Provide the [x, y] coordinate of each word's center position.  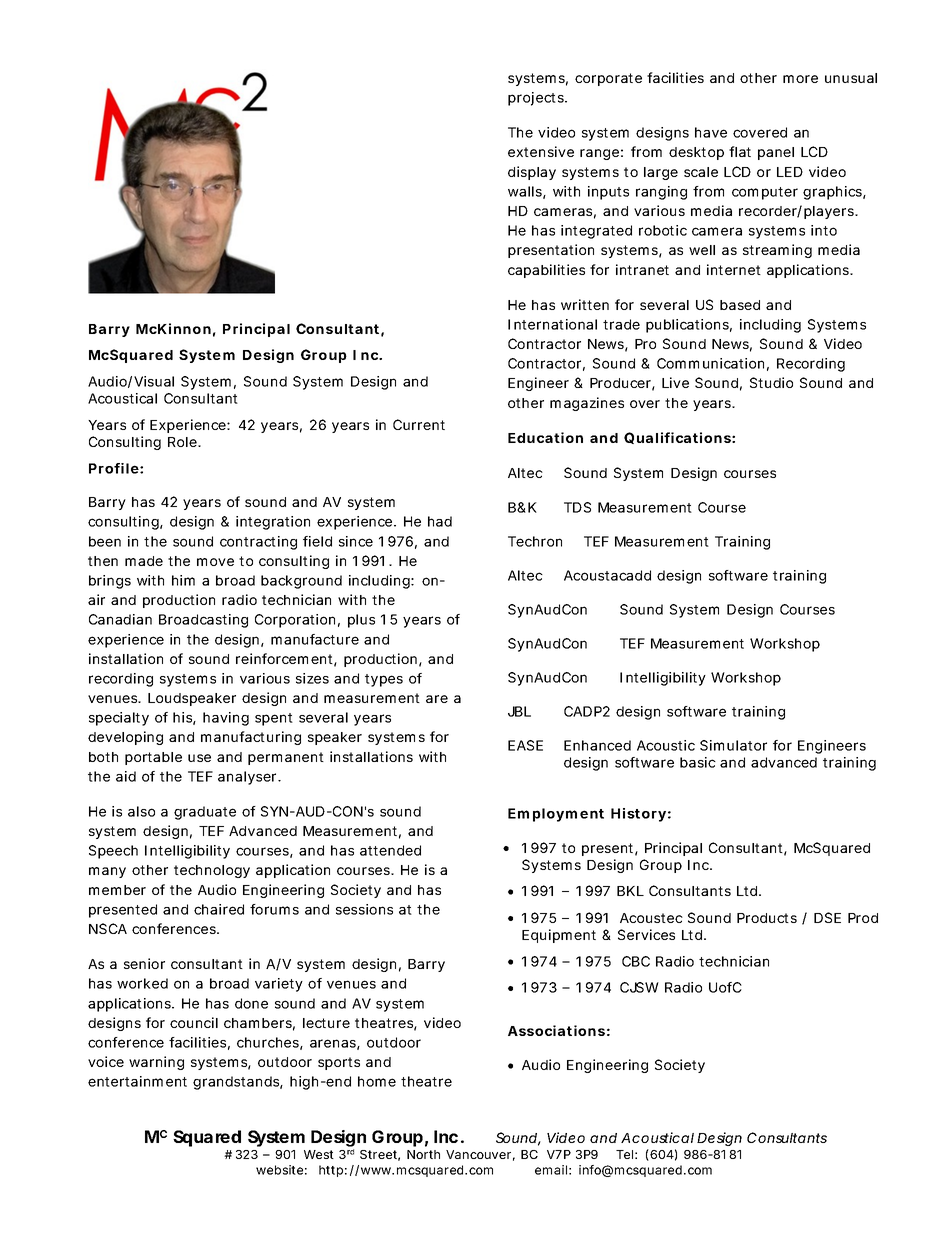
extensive [541, 151]
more [800, 79]
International [552, 324]
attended [390, 850]
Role [184, 442]
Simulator [733, 745]
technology [212, 871]
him [183, 580]
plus [361, 621]
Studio [771, 382]
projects [537, 99]
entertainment [137, 1081]
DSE [827, 917]
